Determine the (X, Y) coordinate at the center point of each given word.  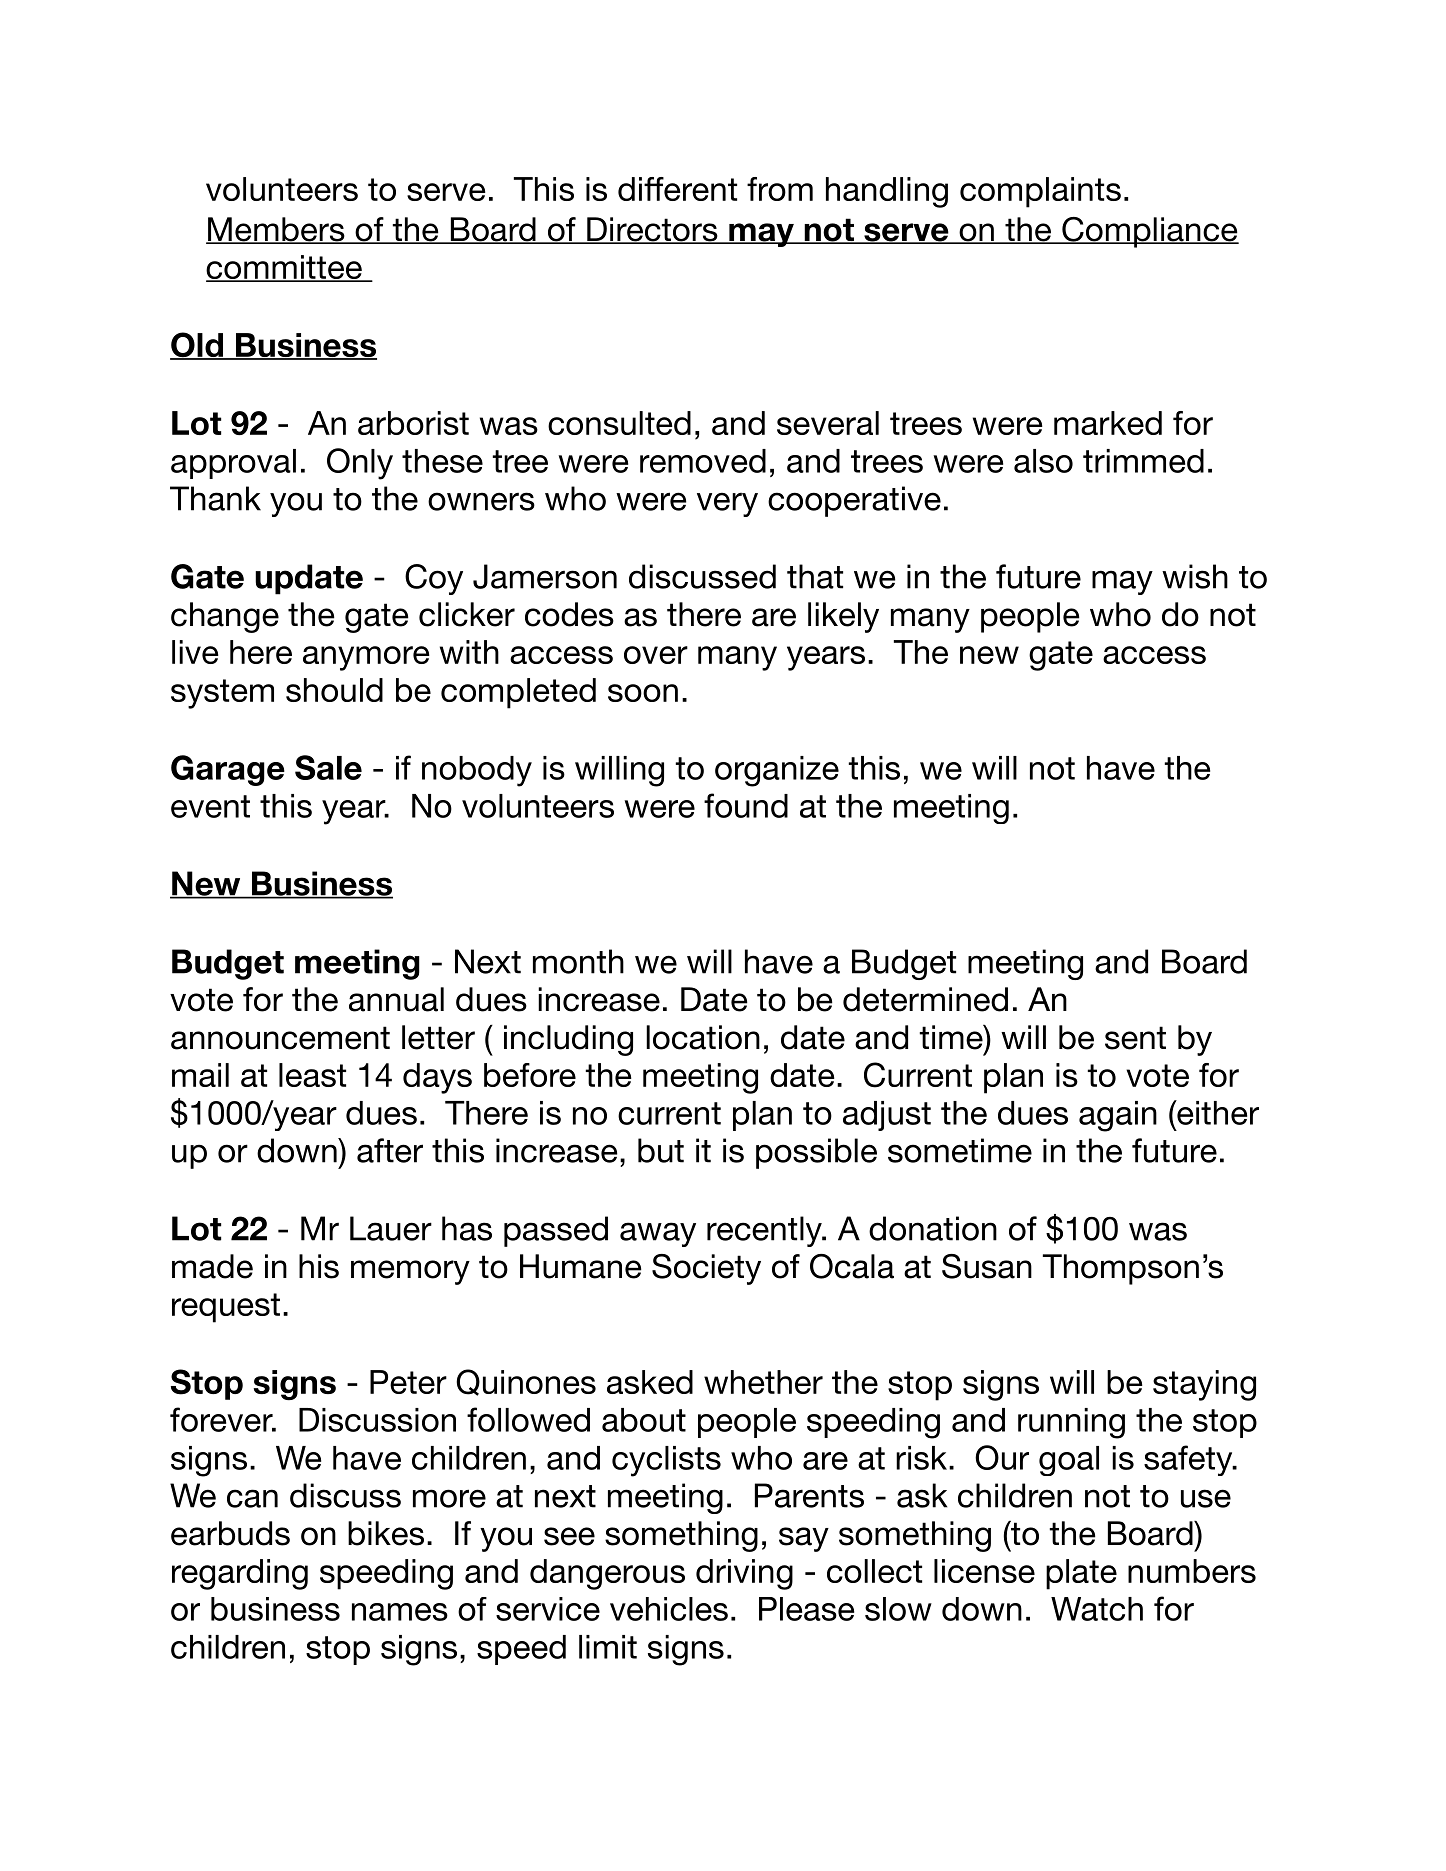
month (578, 961)
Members (276, 230)
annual (396, 999)
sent (1135, 1038)
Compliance (1149, 232)
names (400, 1612)
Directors (652, 230)
